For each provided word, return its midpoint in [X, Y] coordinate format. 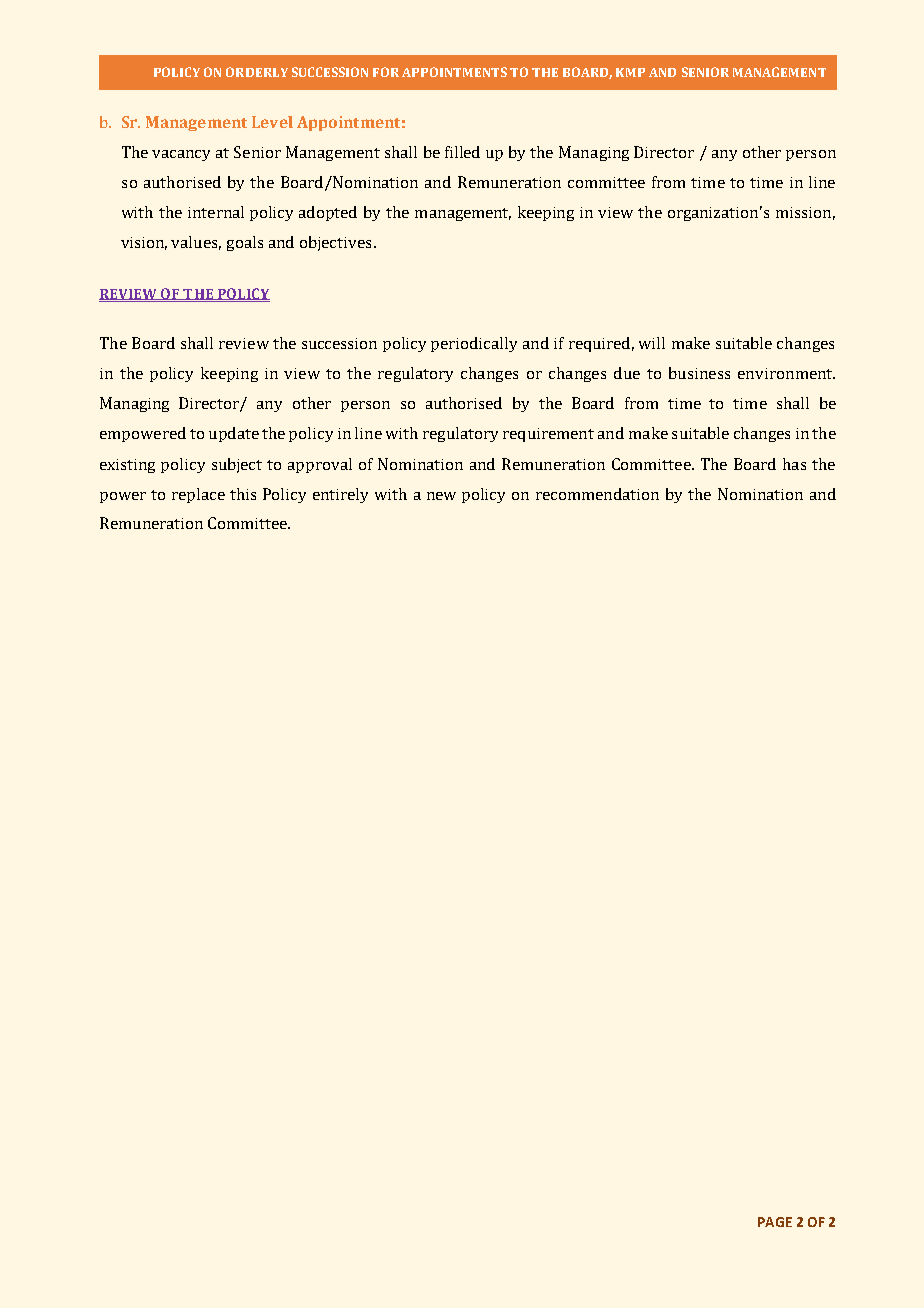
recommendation [597, 494]
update [234, 434]
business [699, 373]
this [243, 494]
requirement [548, 435]
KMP [630, 72]
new [441, 496]
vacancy [181, 155]
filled [462, 152]
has [794, 464]
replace [198, 495]
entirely [340, 495]
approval [320, 465]
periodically [474, 344]
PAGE [775, 1222]
